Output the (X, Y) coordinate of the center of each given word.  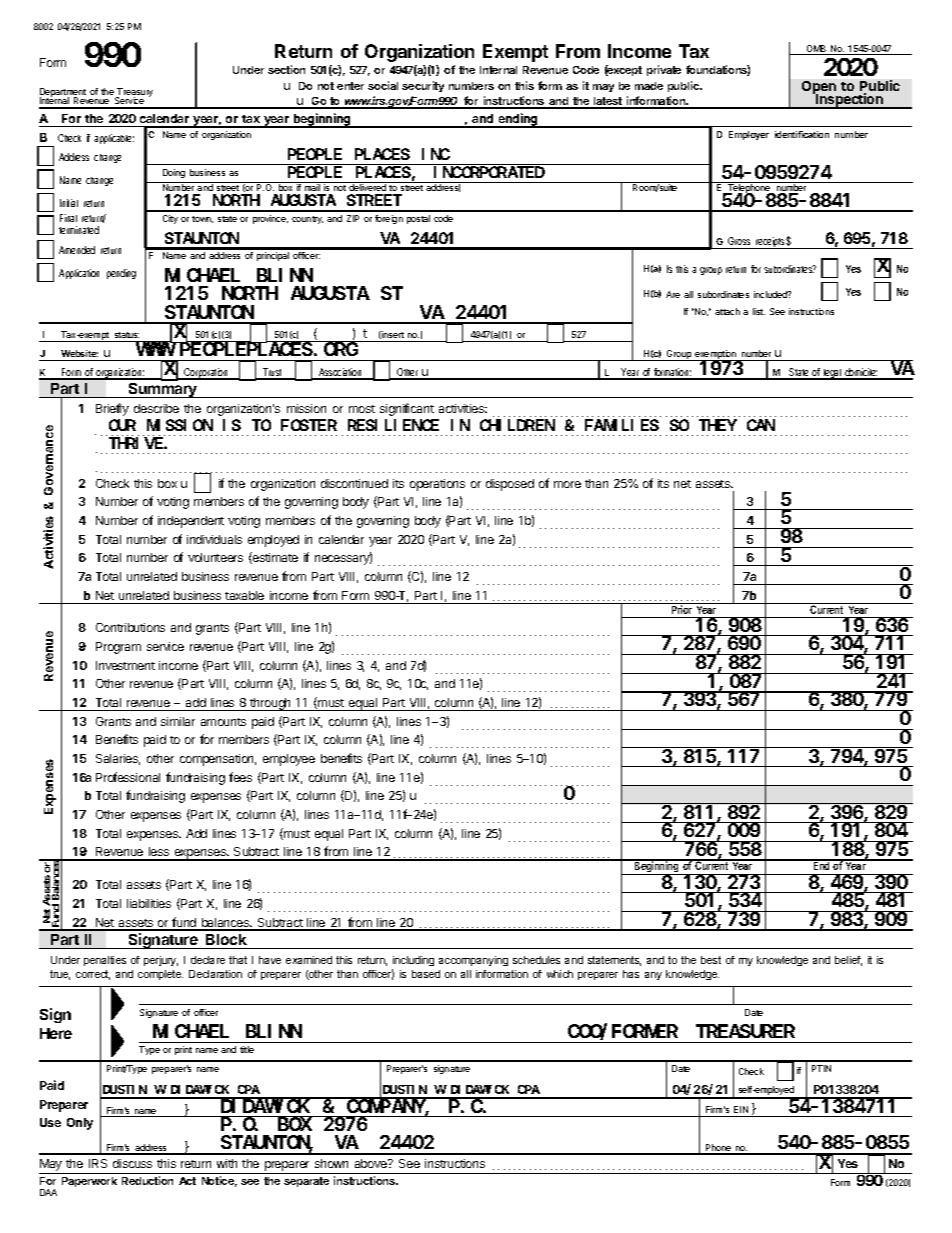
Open (820, 89)
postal (418, 219)
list (759, 311)
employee (289, 760)
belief (848, 961)
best (711, 960)
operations (437, 485)
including (413, 963)
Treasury (134, 94)
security (423, 86)
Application (79, 274)
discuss (132, 1163)
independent (191, 522)
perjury (161, 961)
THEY (718, 425)
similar (178, 721)
